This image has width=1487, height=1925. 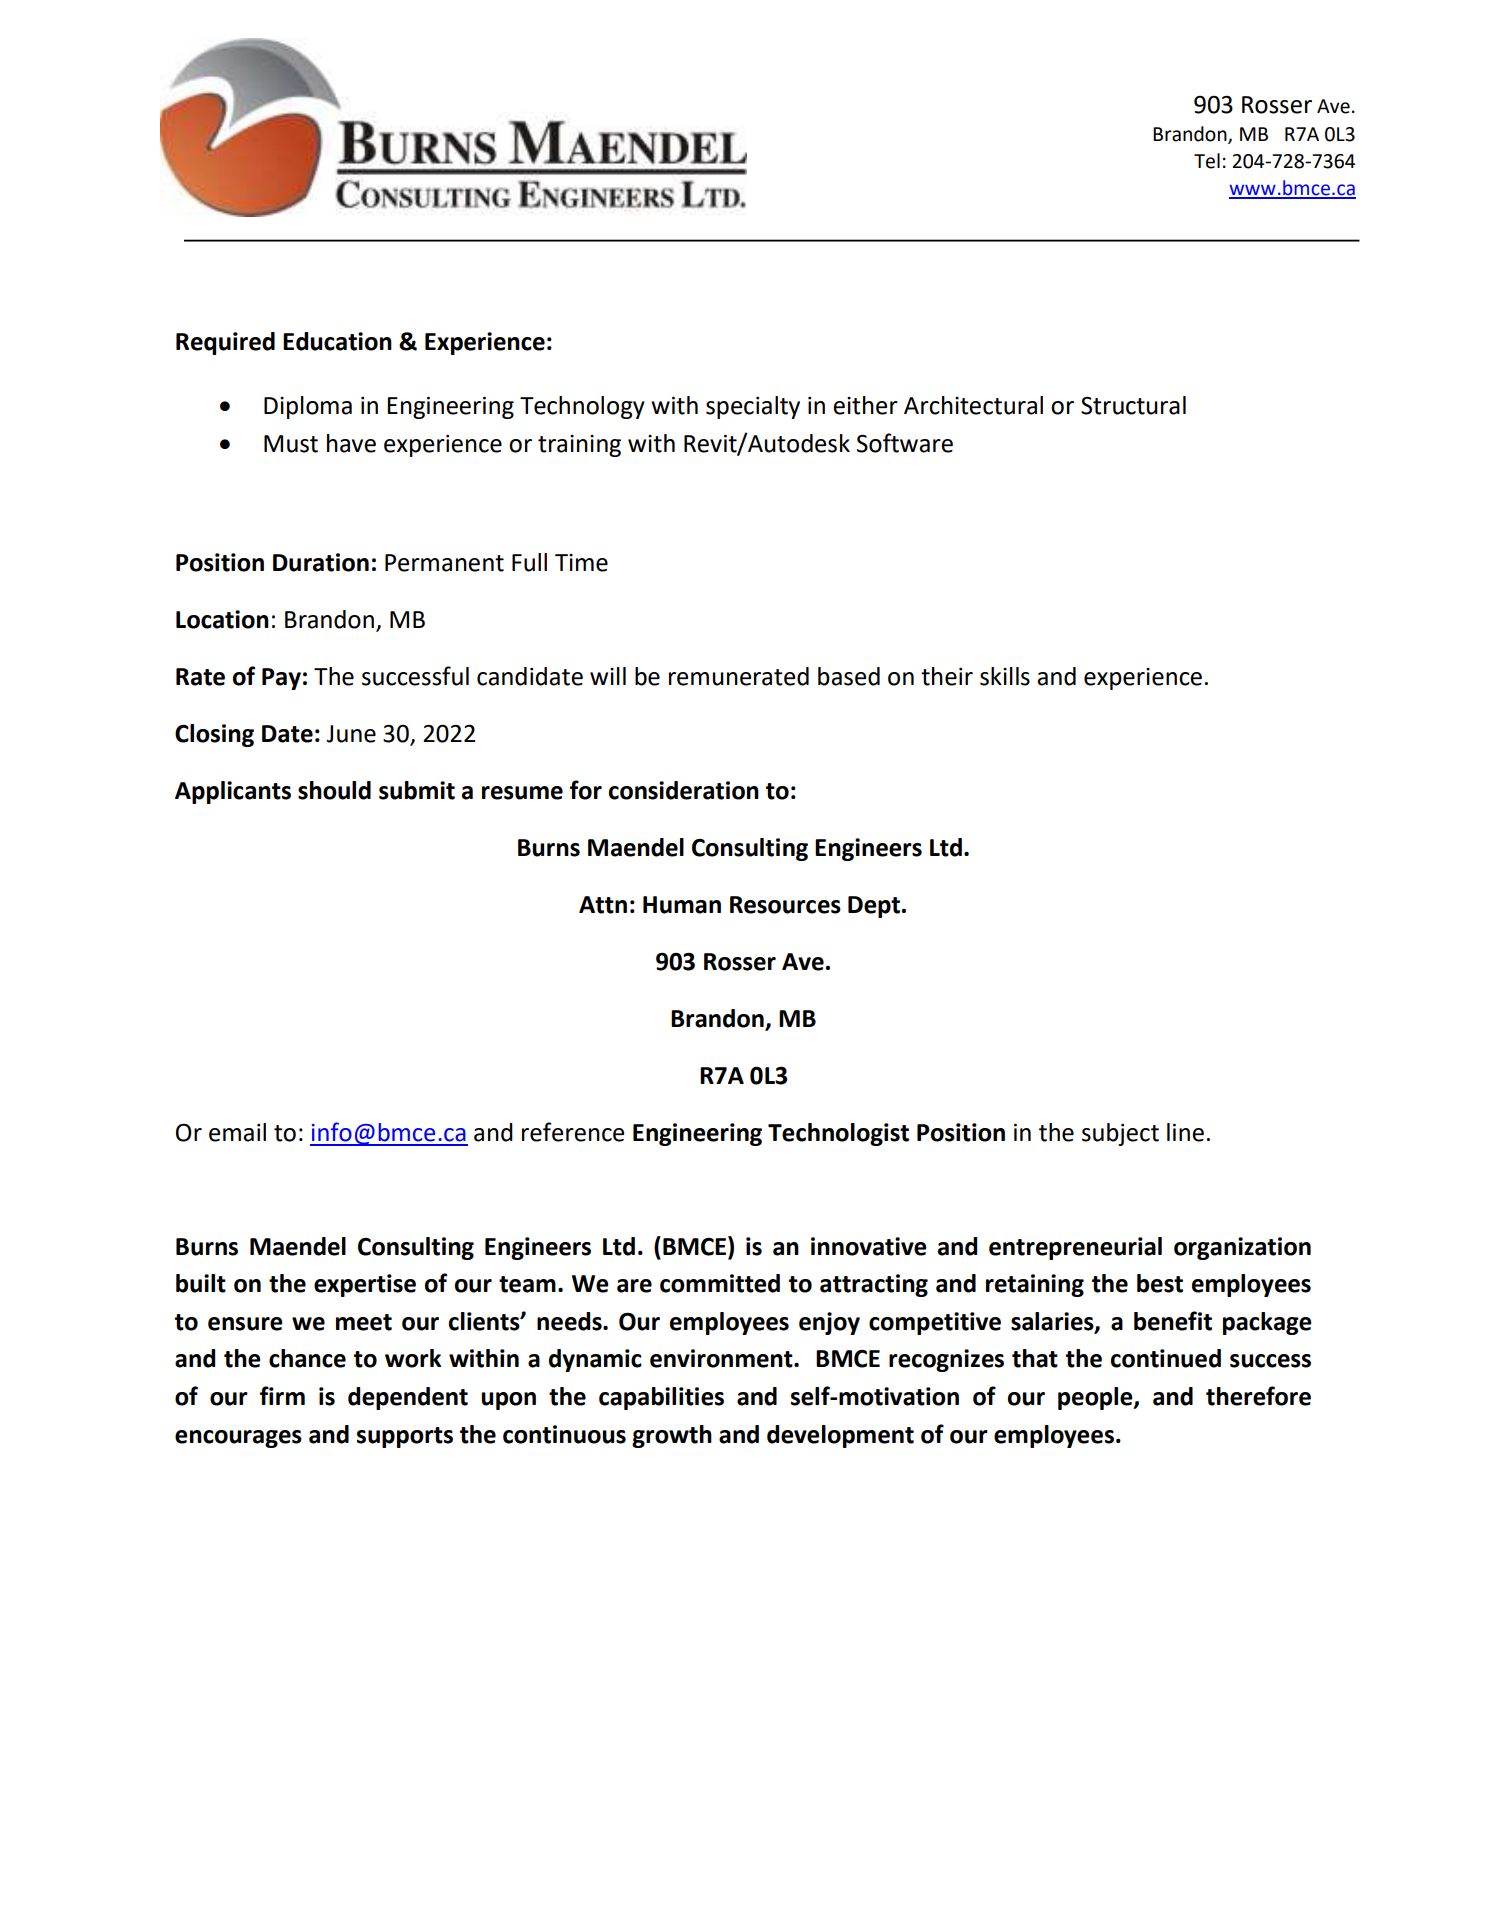 I want to click on firm, so click(x=282, y=1395).
